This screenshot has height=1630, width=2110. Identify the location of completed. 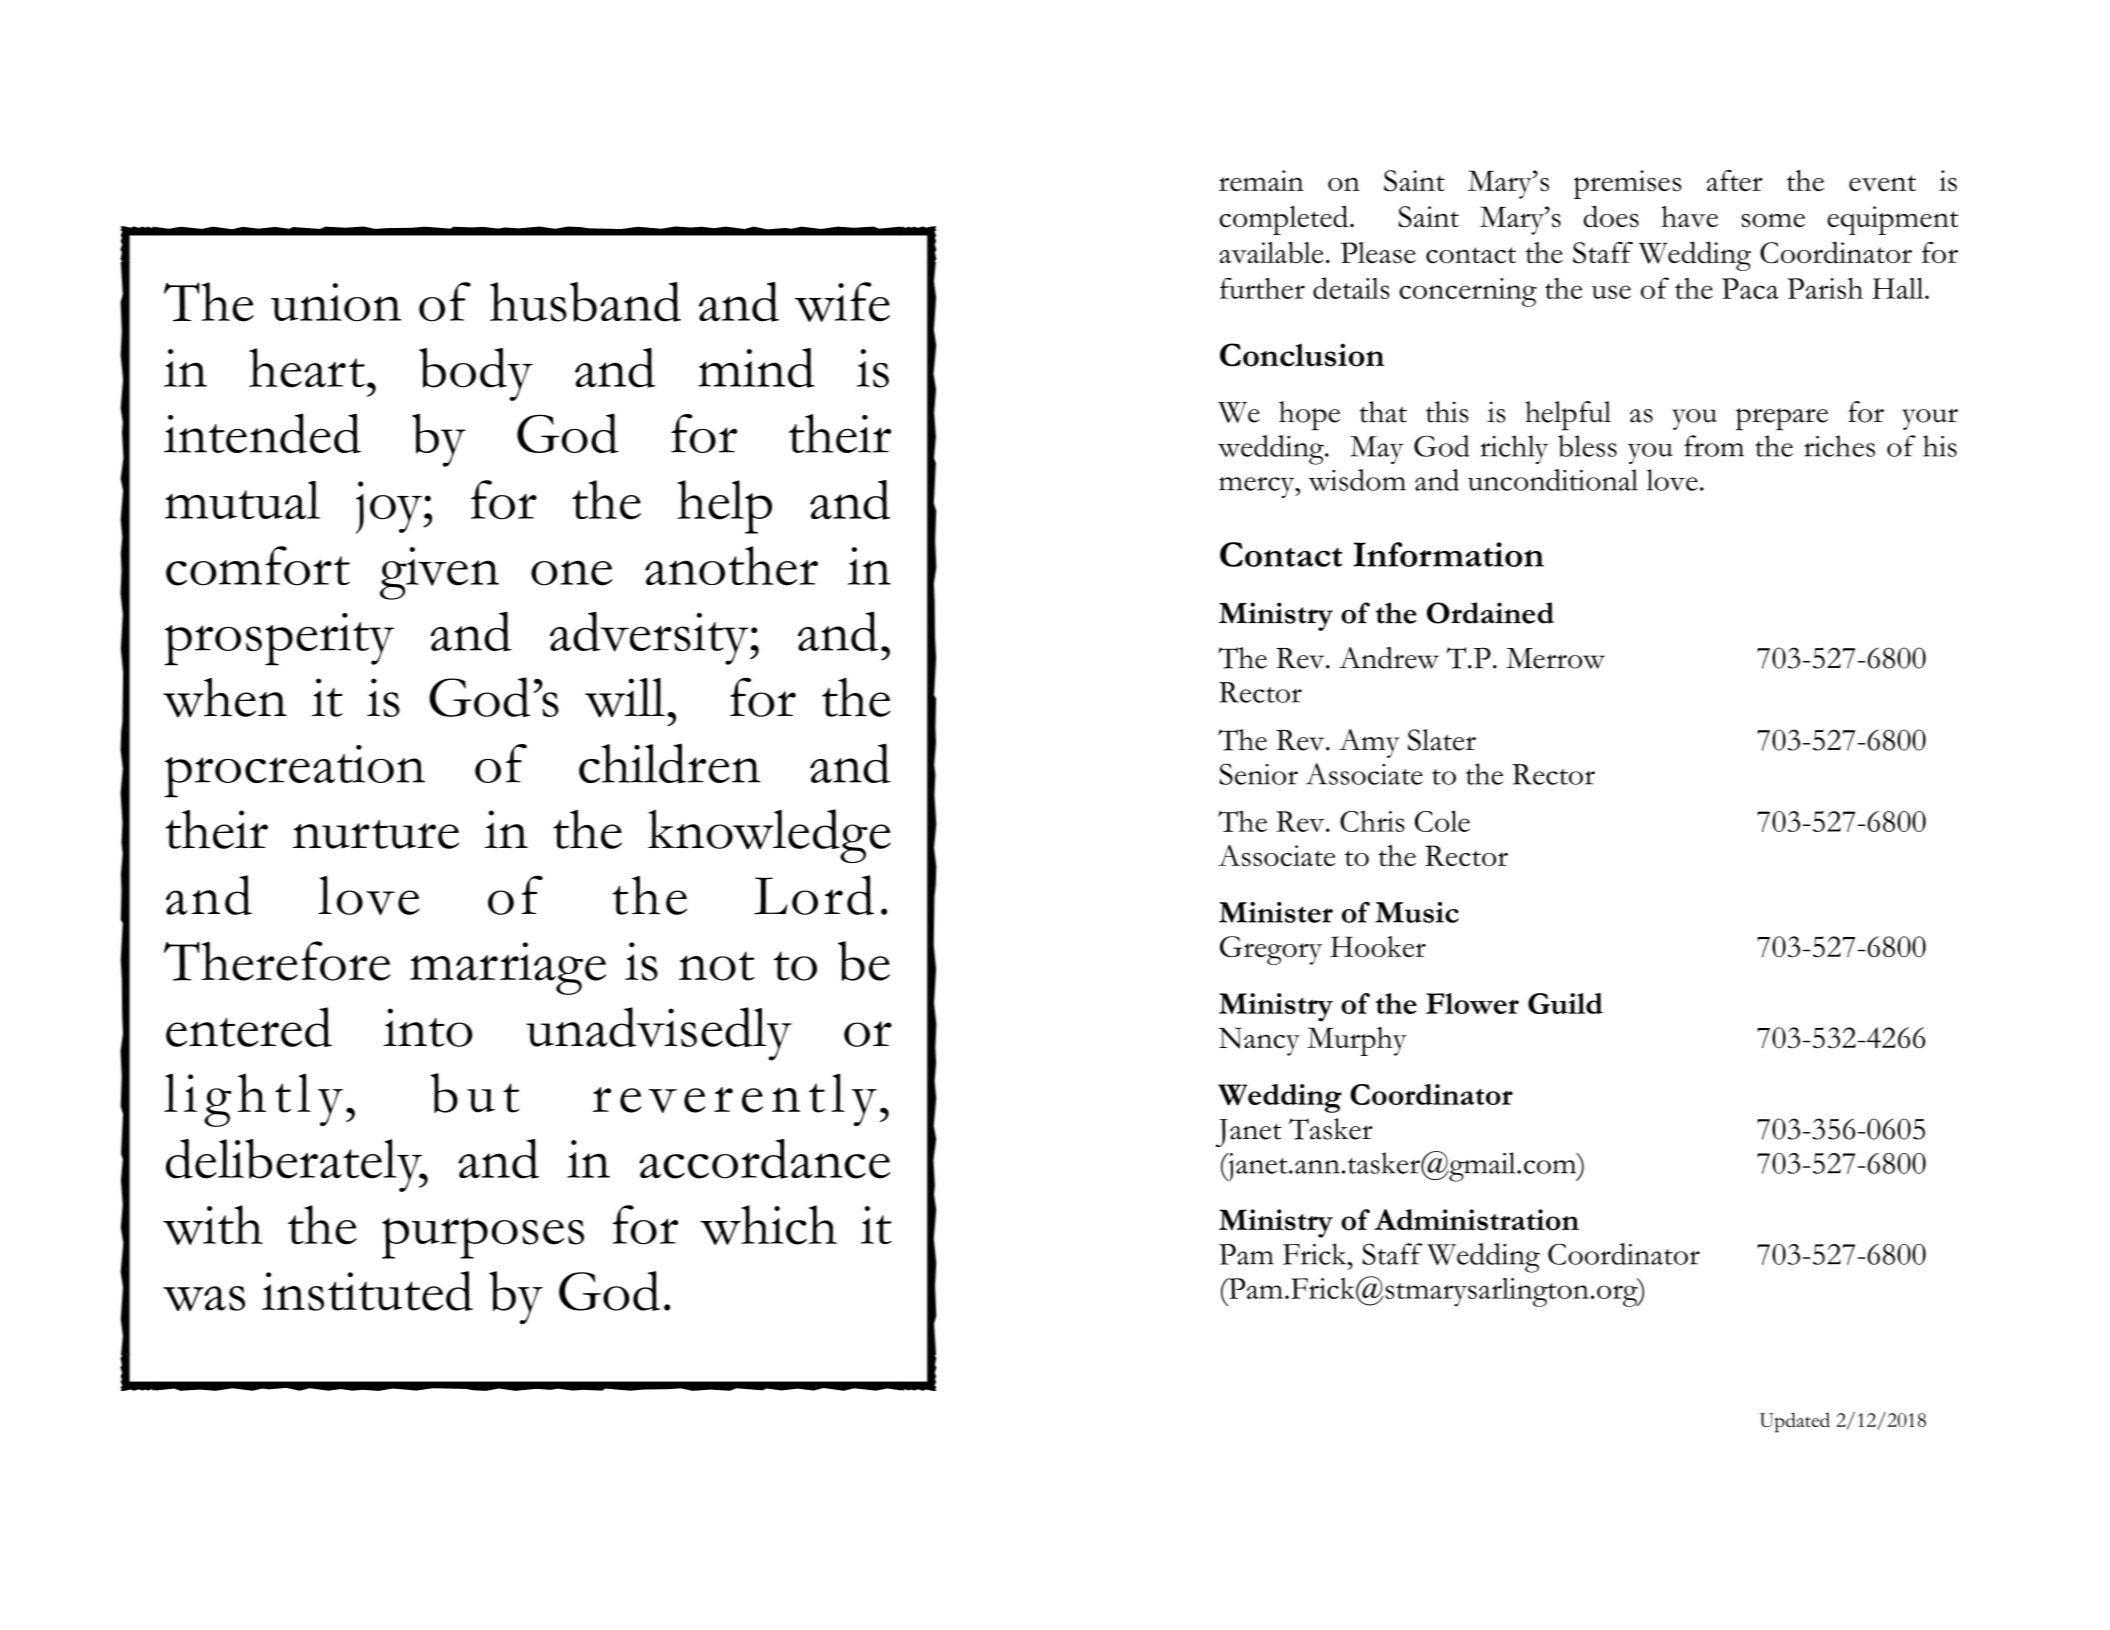
(1285, 220).
